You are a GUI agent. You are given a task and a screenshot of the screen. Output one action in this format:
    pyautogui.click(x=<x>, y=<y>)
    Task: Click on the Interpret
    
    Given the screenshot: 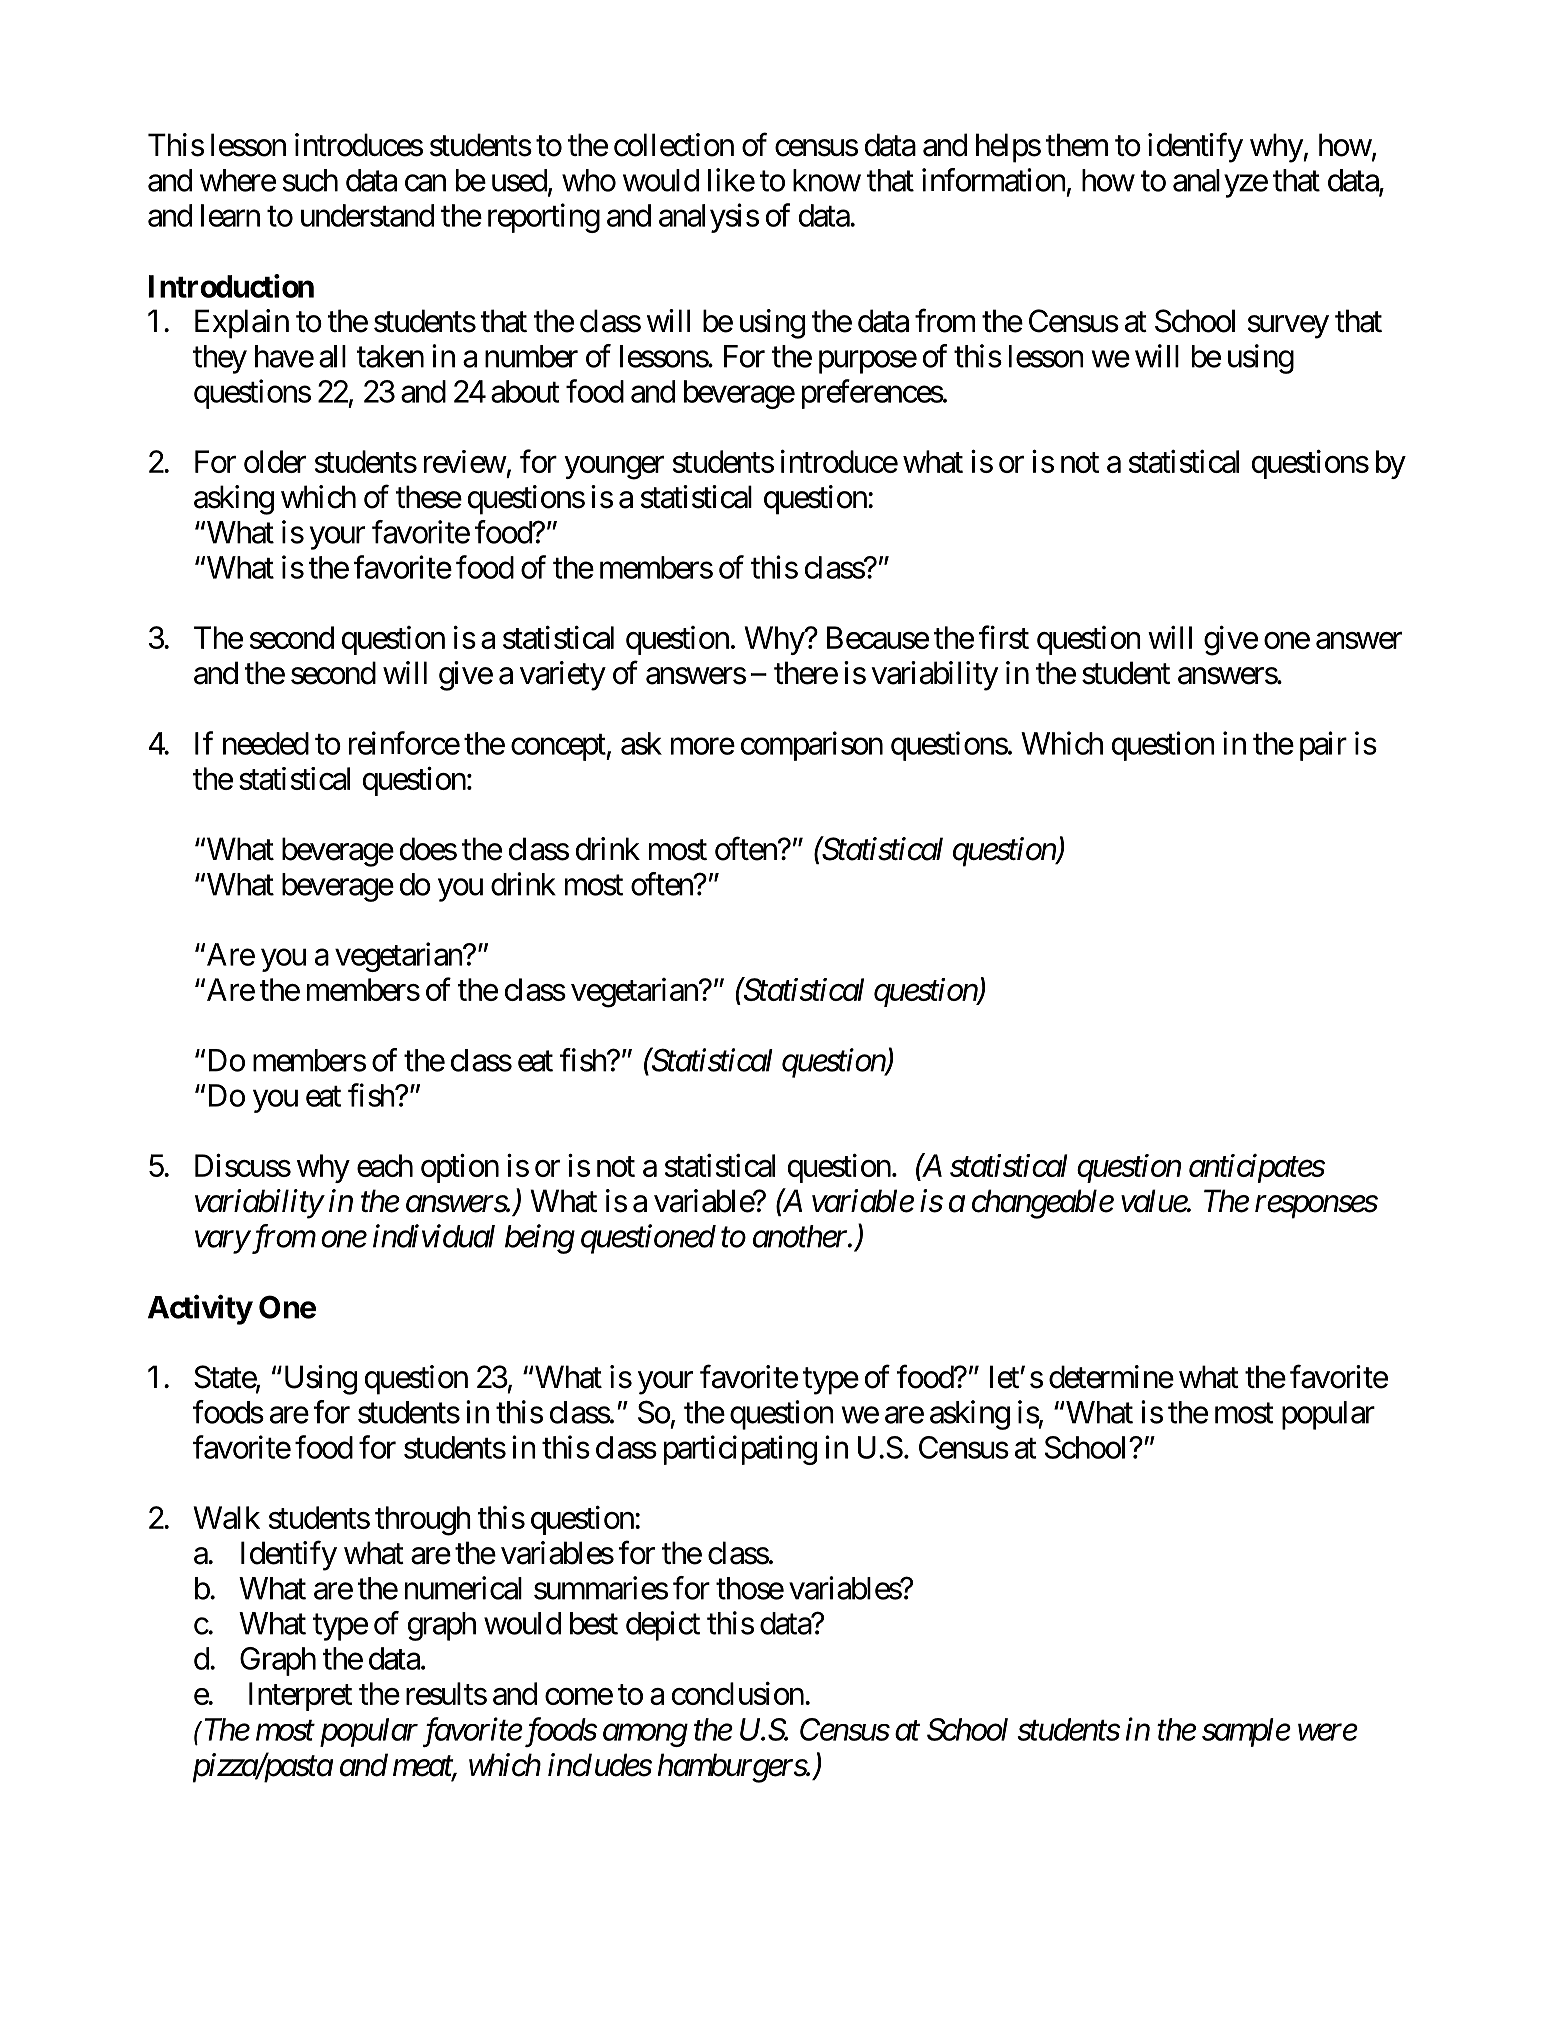 What is the action you would take?
    pyautogui.click(x=300, y=1696)
